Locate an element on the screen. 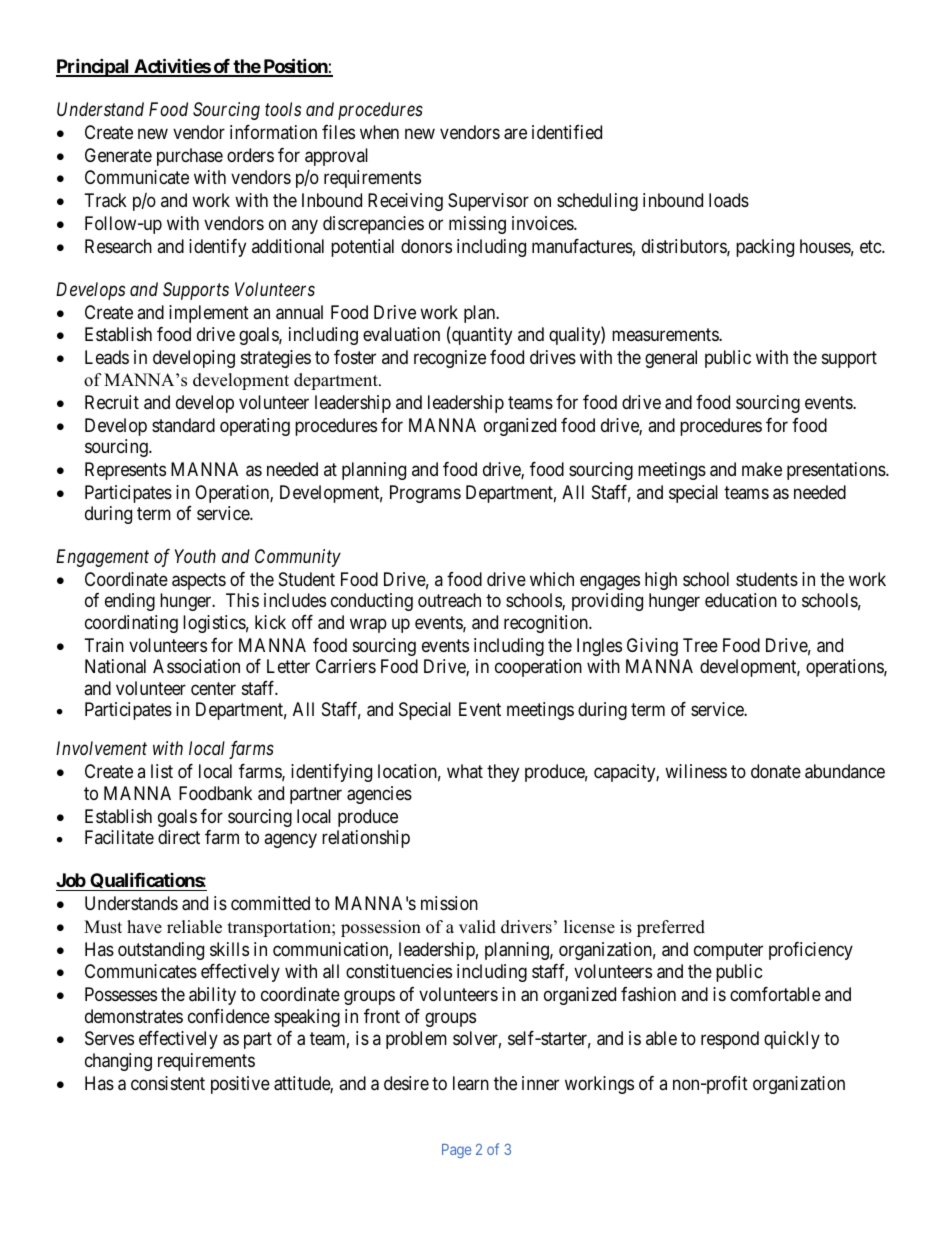 The height and width of the screenshot is (1233, 952). loads is located at coordinates (729, 200).
